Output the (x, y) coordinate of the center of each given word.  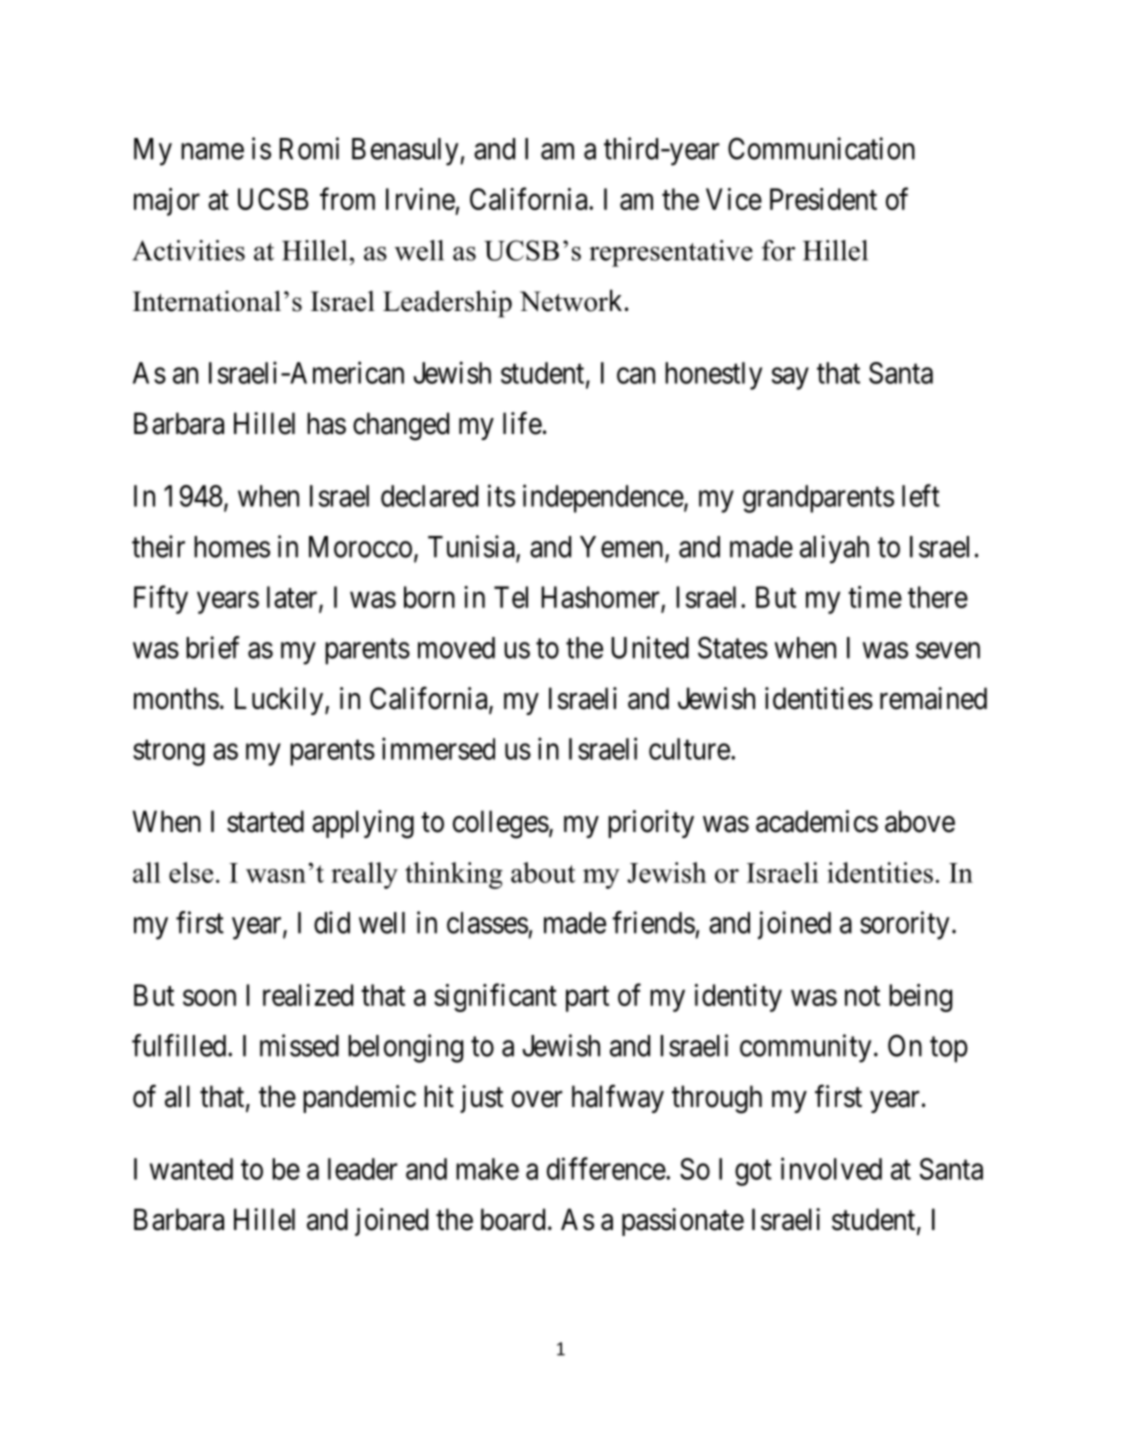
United (650, 647)
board (513, 1219)
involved (831, 1168)
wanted (191, 1169)
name (212, 151)
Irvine (420, 199)
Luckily (280, 701)
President (823, 199)
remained (933, 698)
